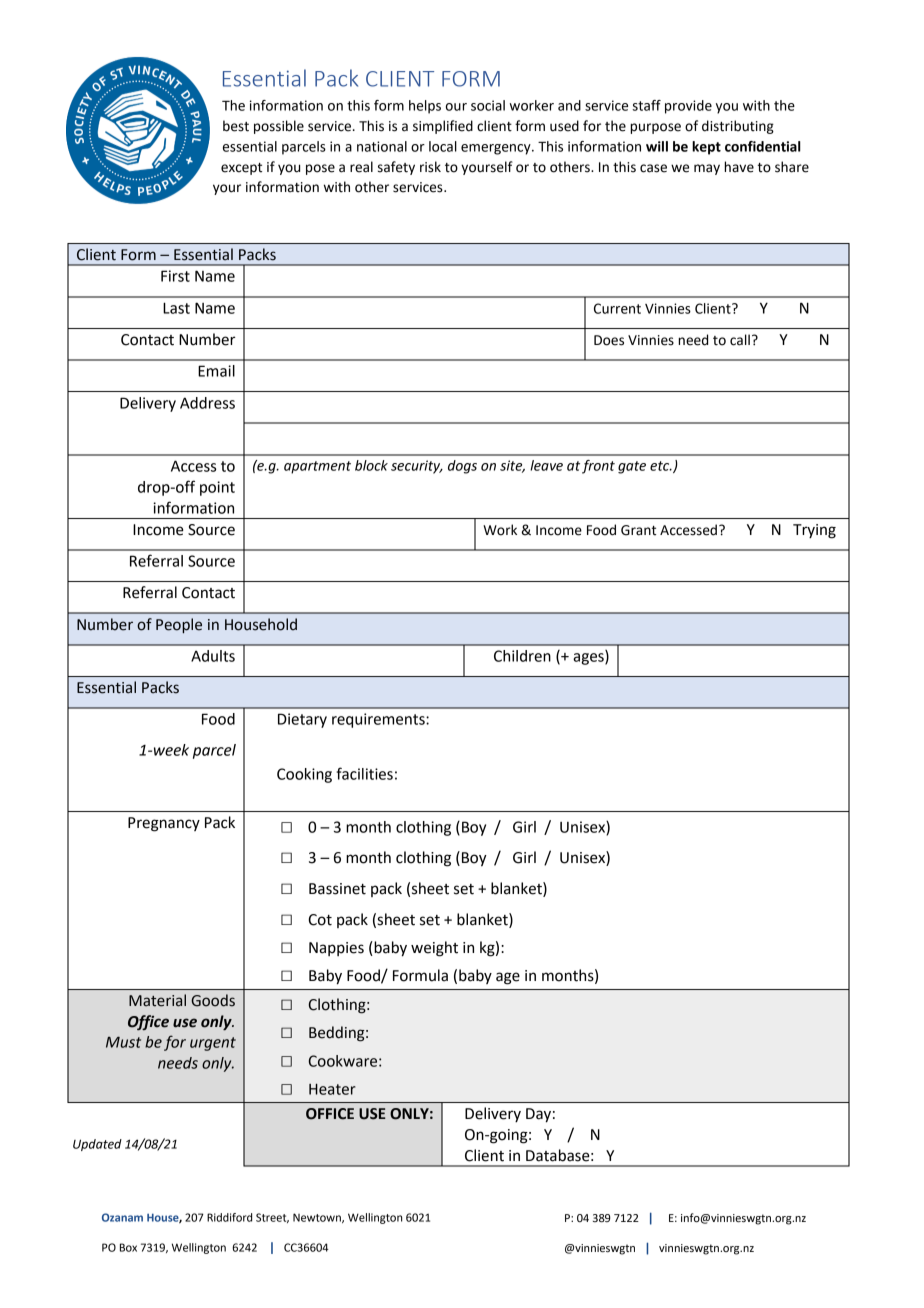  What do you see at coordinates (462, 467) in the screenshot?
I see `dogs` at bounding box center [462, 467].
